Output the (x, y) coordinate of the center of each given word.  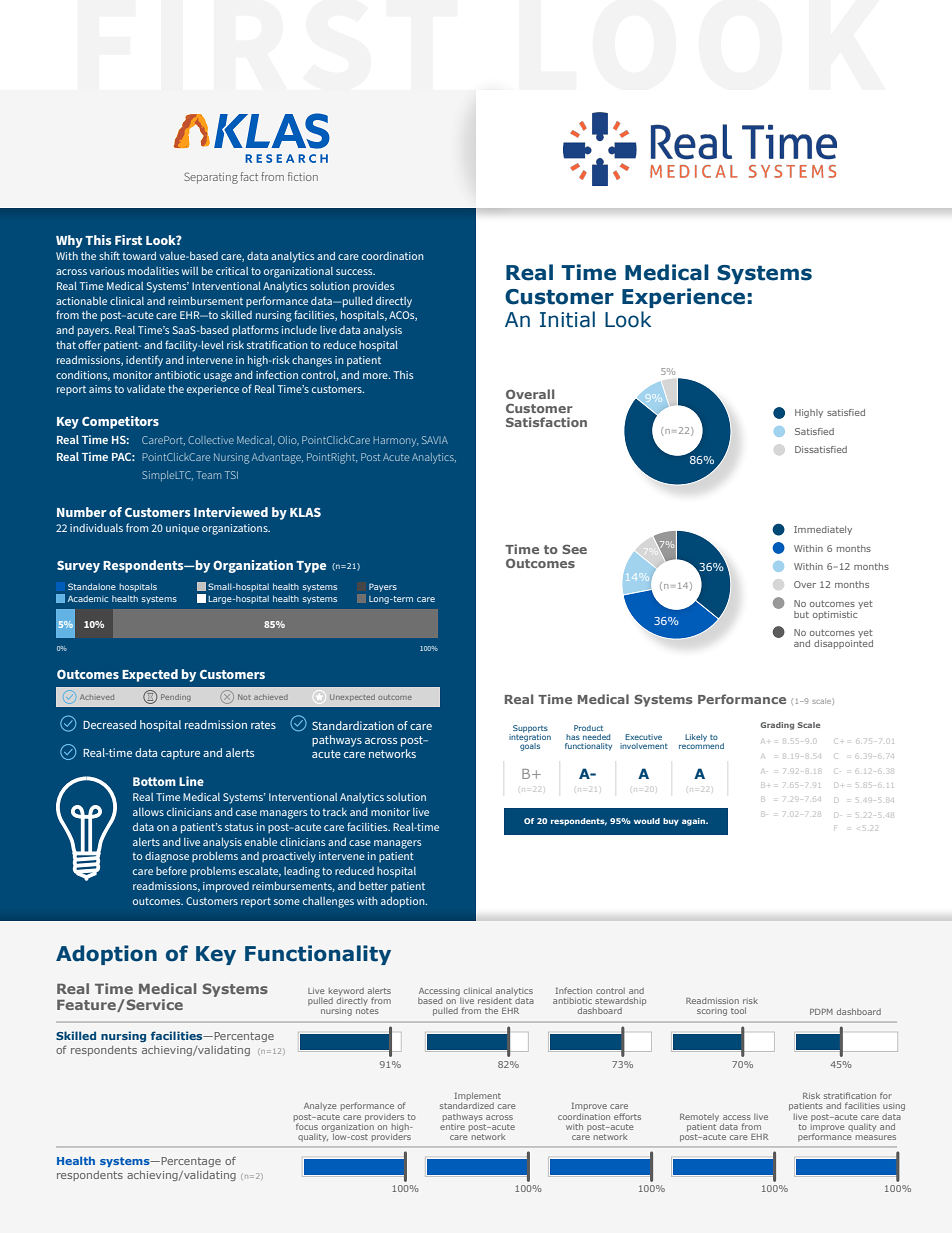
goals (530, 746)
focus (306, 1125)
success (355, 272)
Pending (176, 698)
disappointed (843, 643)
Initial (567, 319)
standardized (467, 1106)
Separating (211, 178)
